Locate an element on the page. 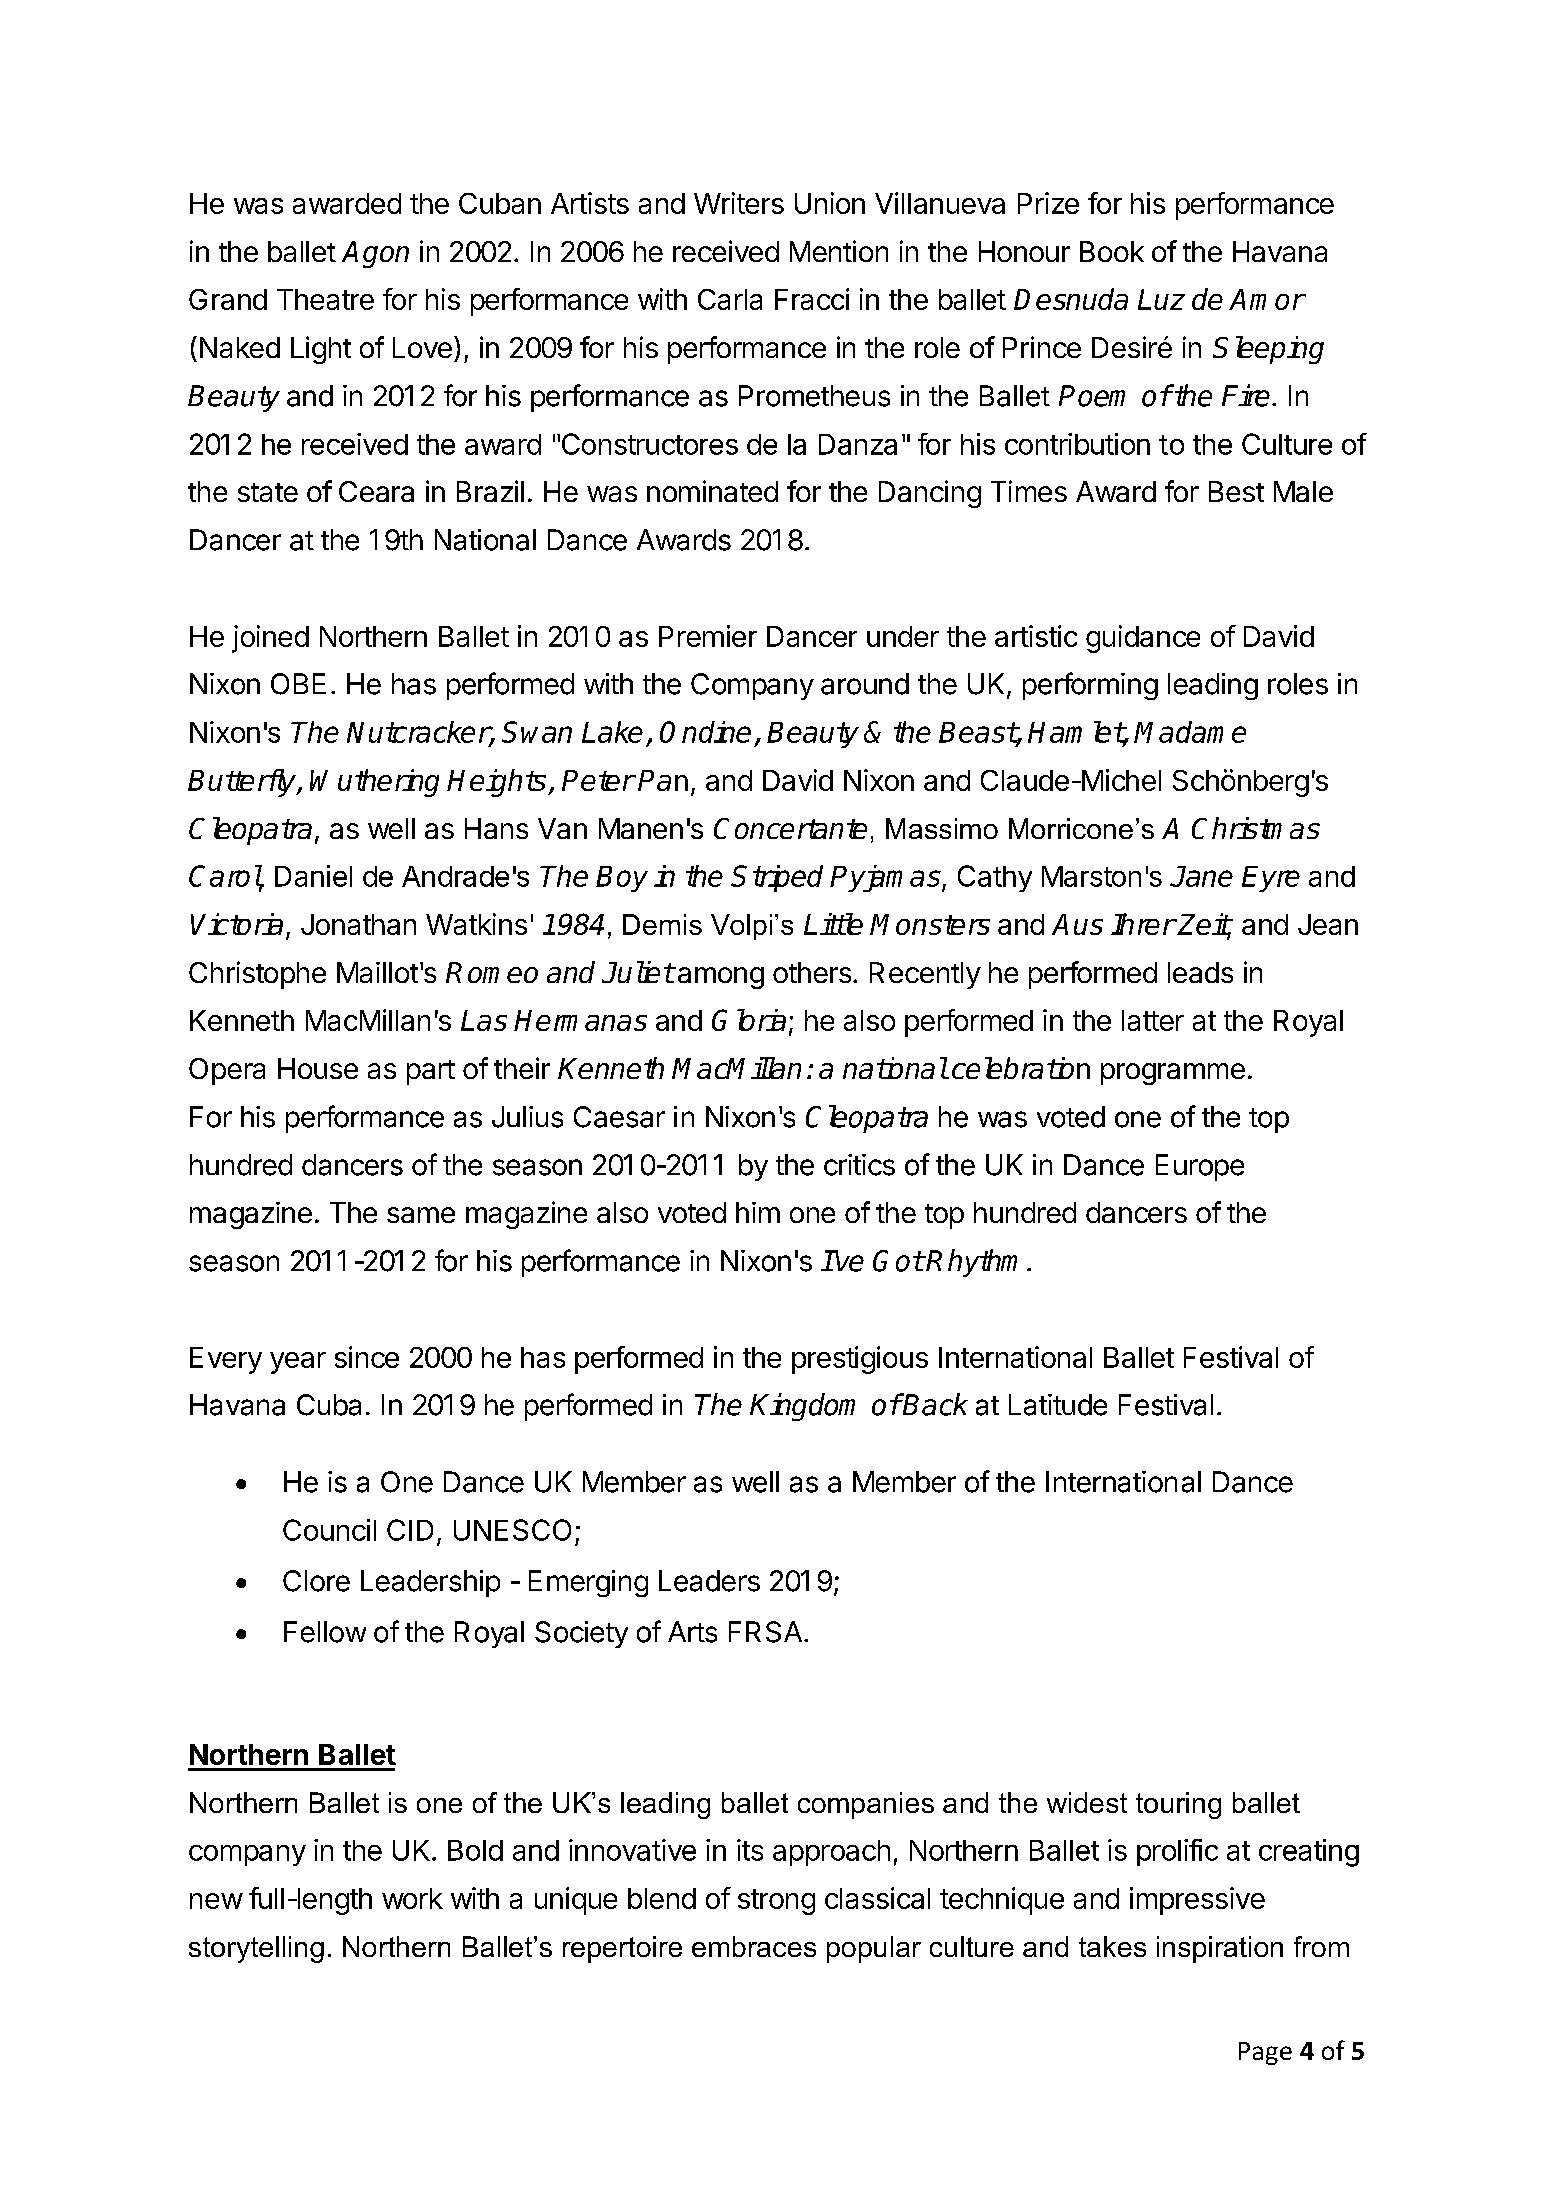 This page has width=1552, height=2195. performing is located at coordinates (1090, 686).
